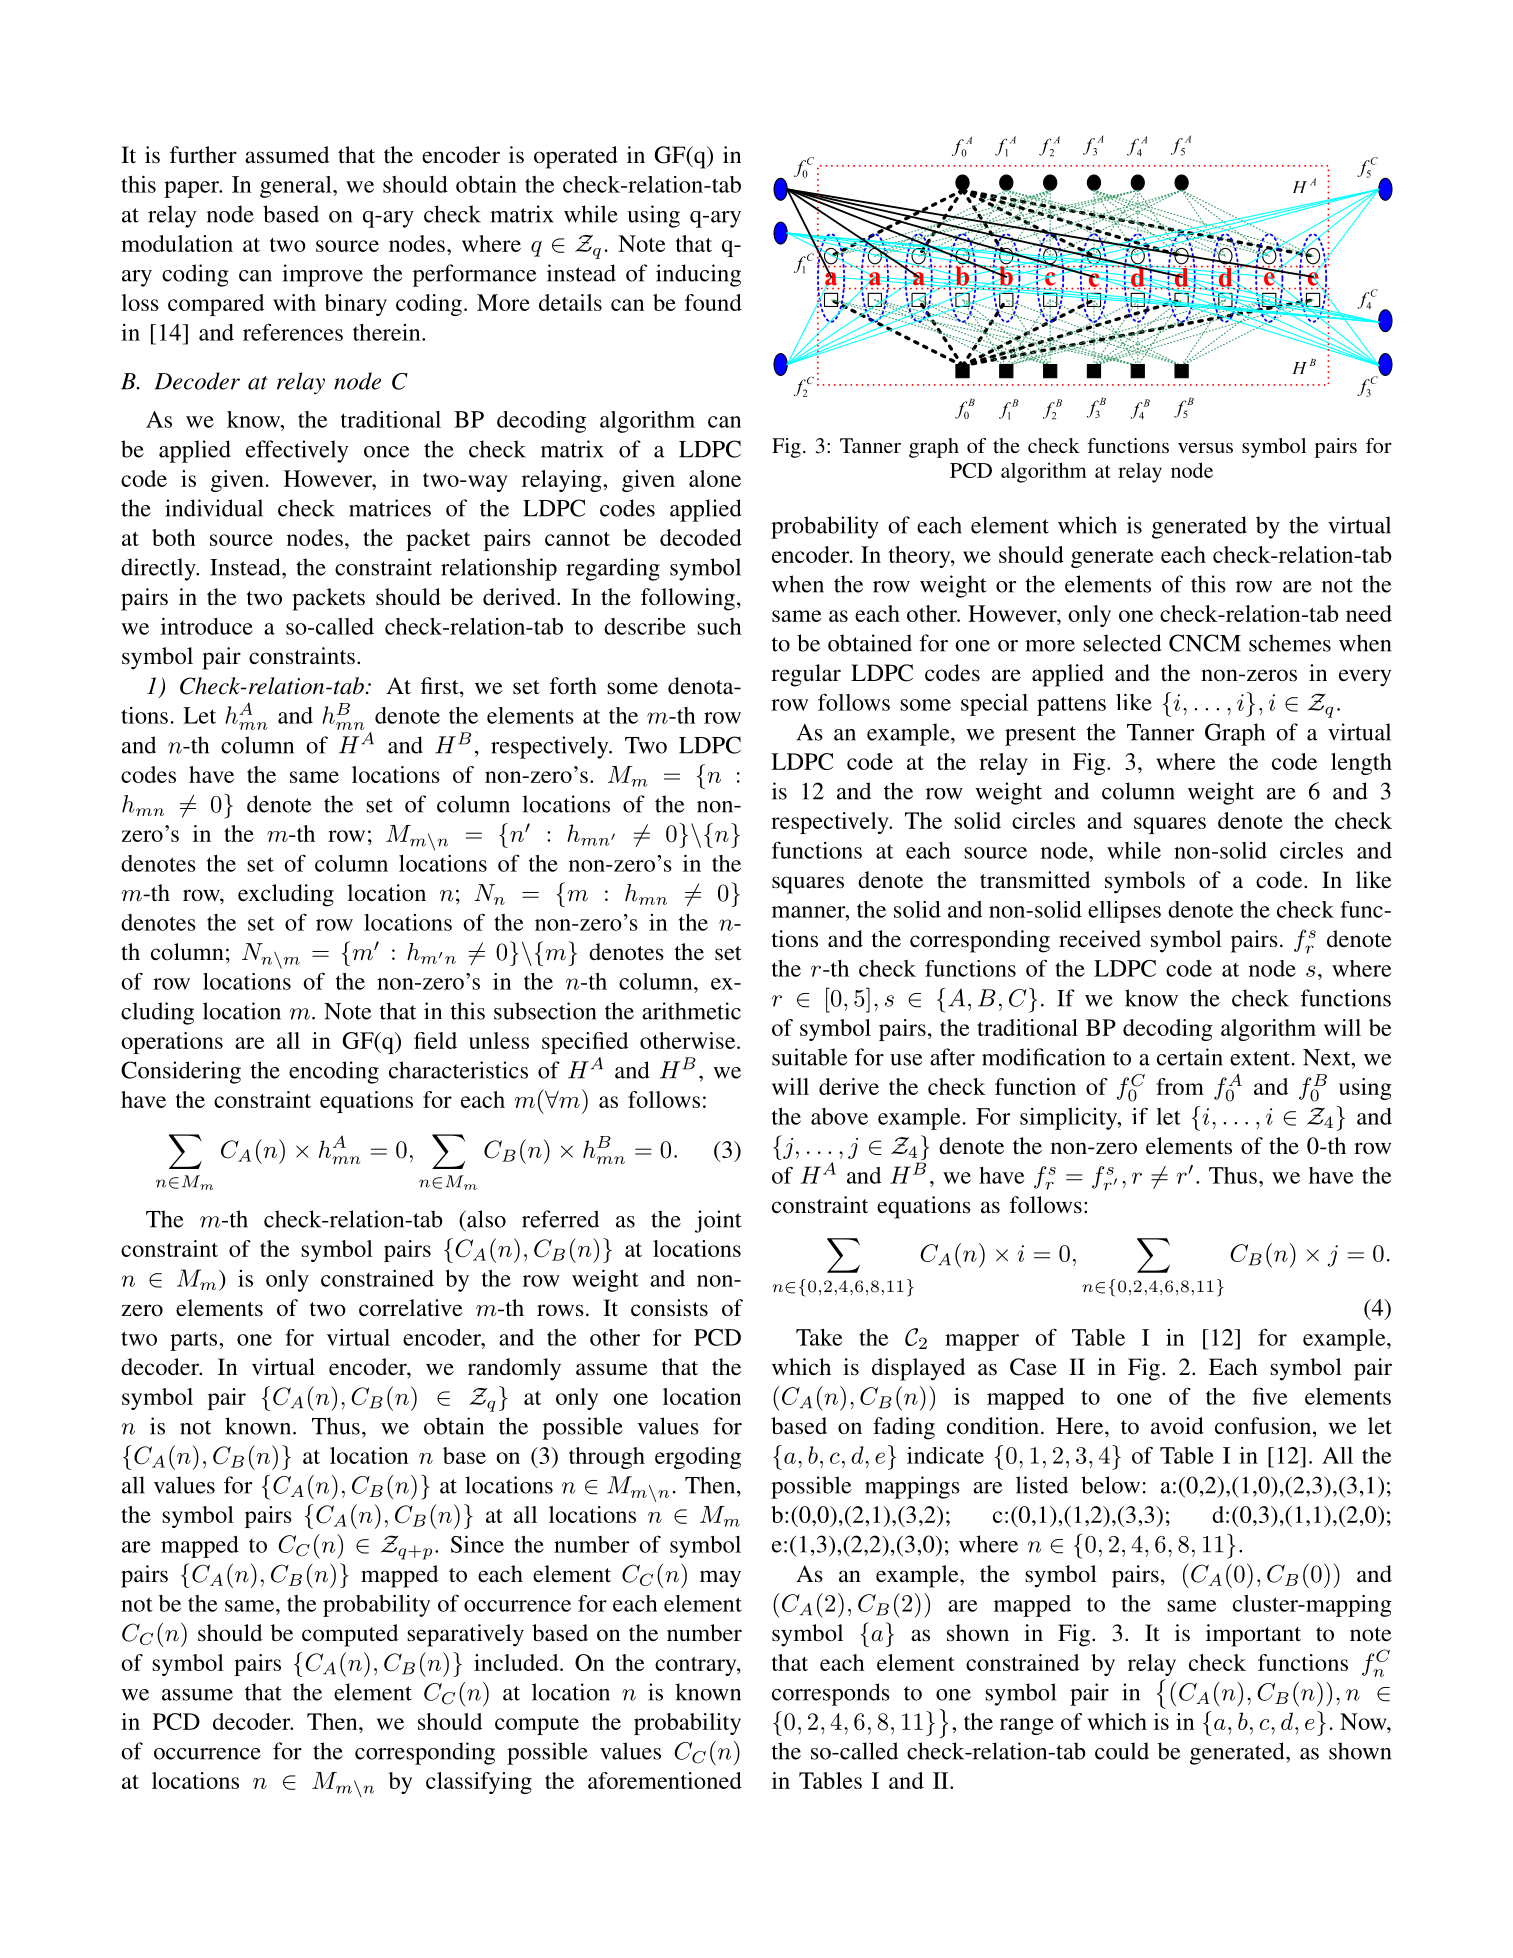 The width and height of the screenshot is (1513, 1958). Describe the element at coordinates (806, 675) in the screenshot. I see `regular` at that location.
